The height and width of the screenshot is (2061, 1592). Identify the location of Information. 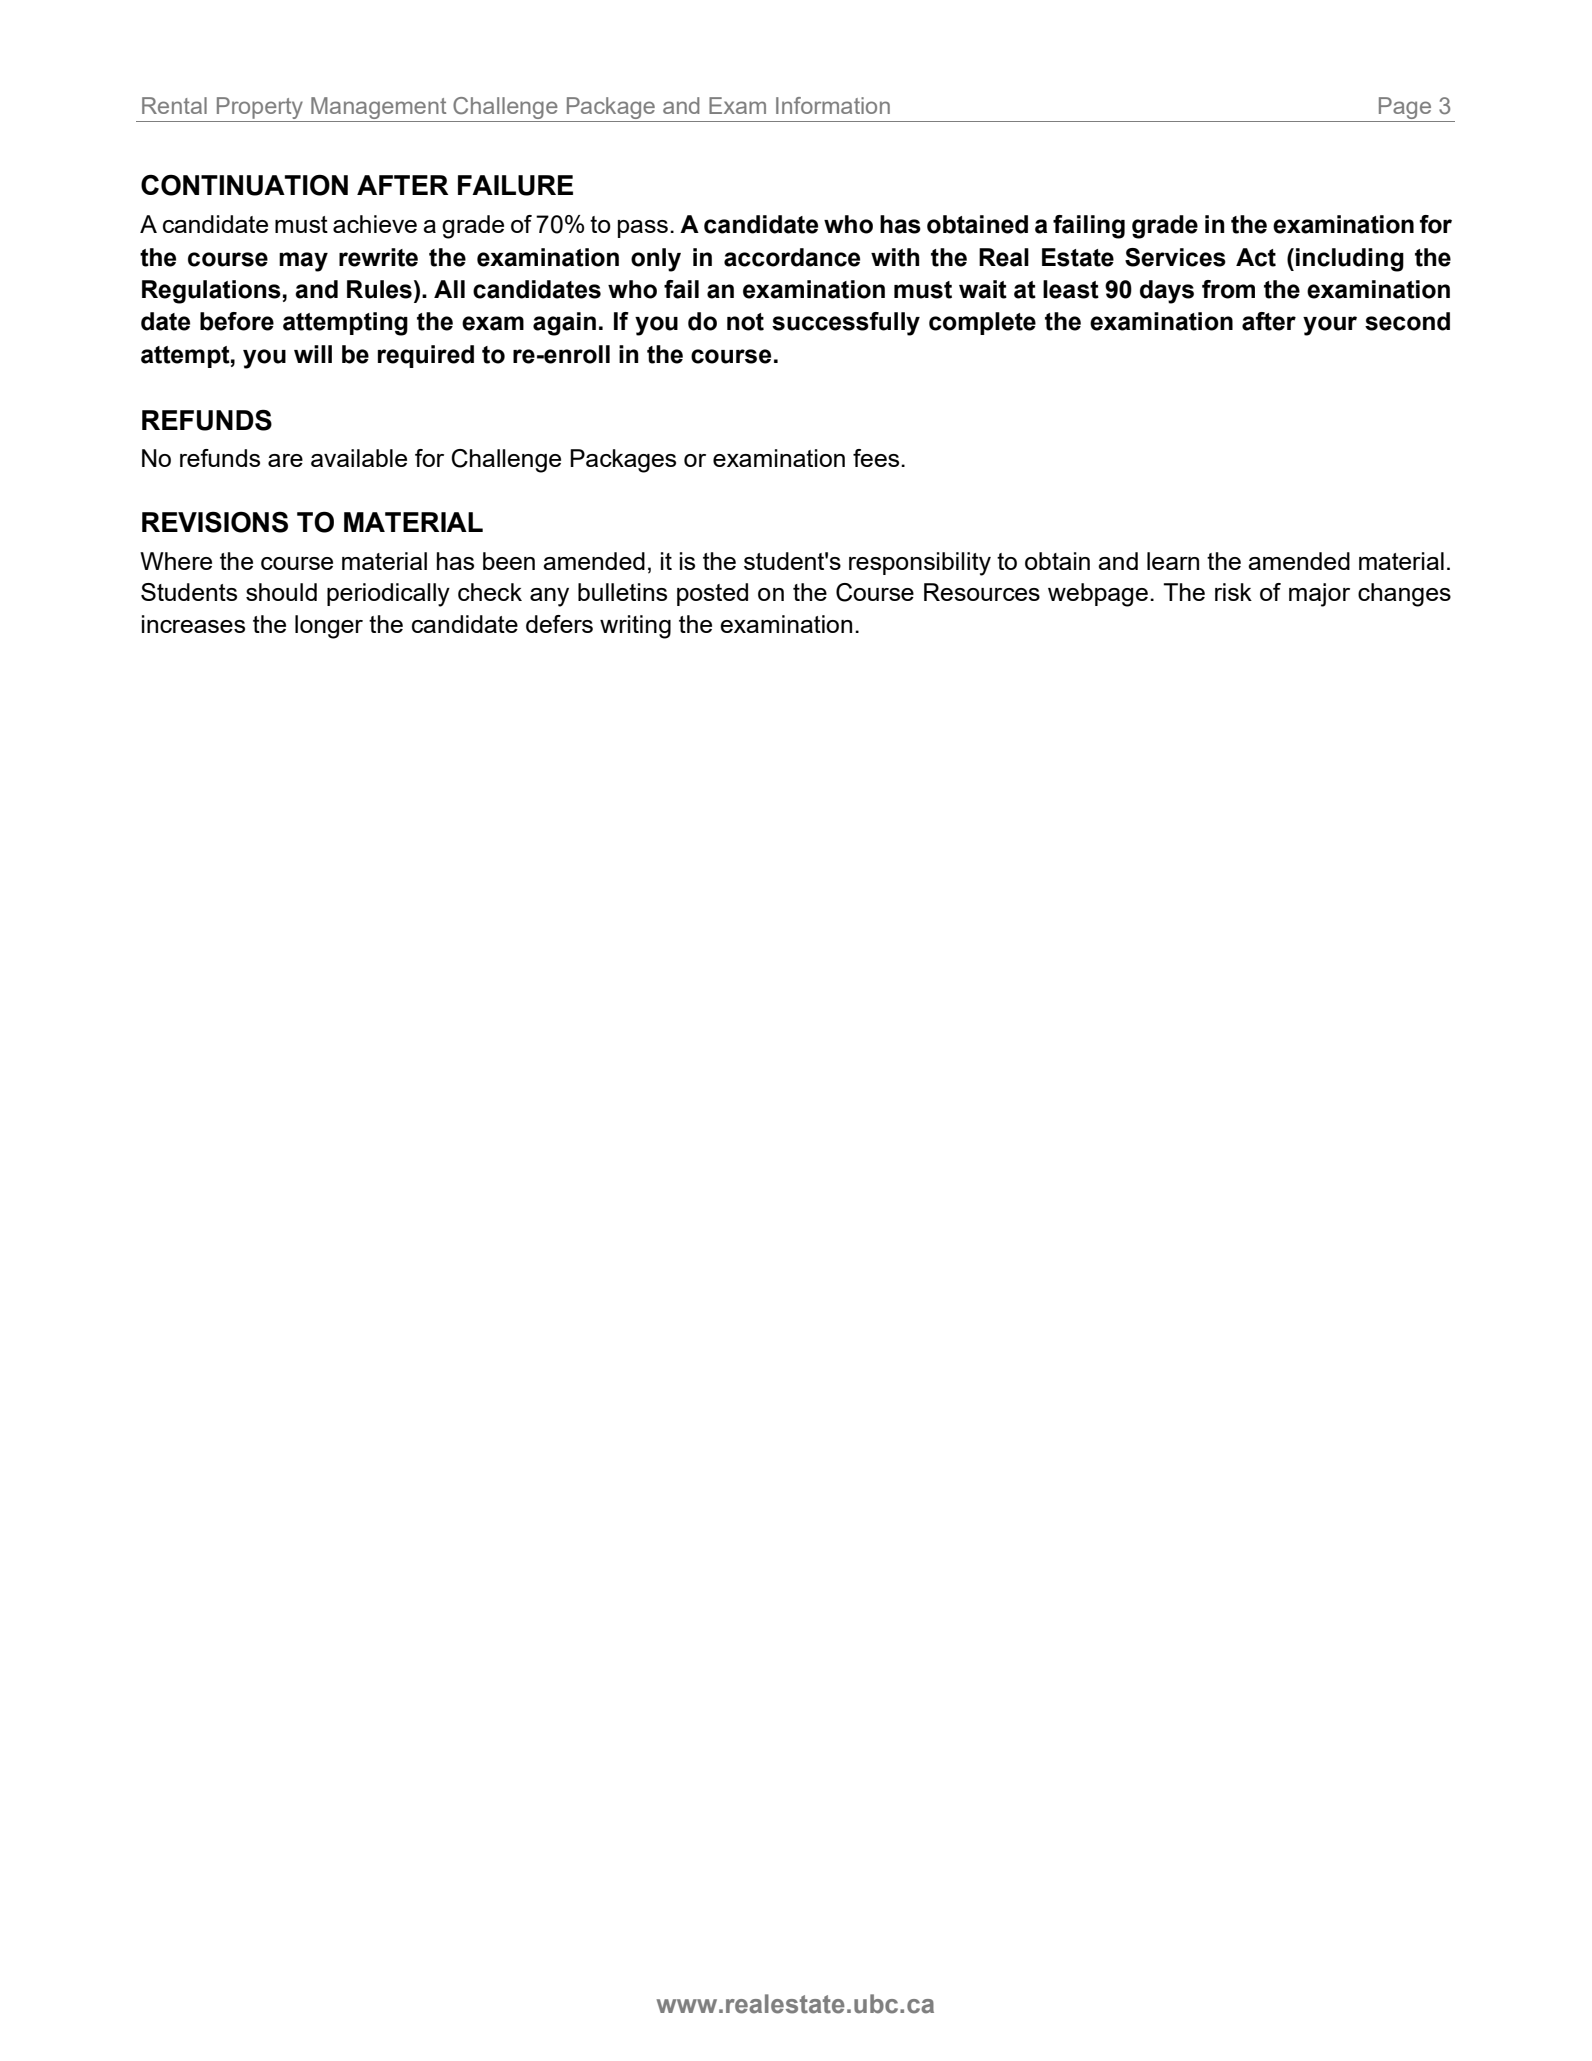
(833, 105).
